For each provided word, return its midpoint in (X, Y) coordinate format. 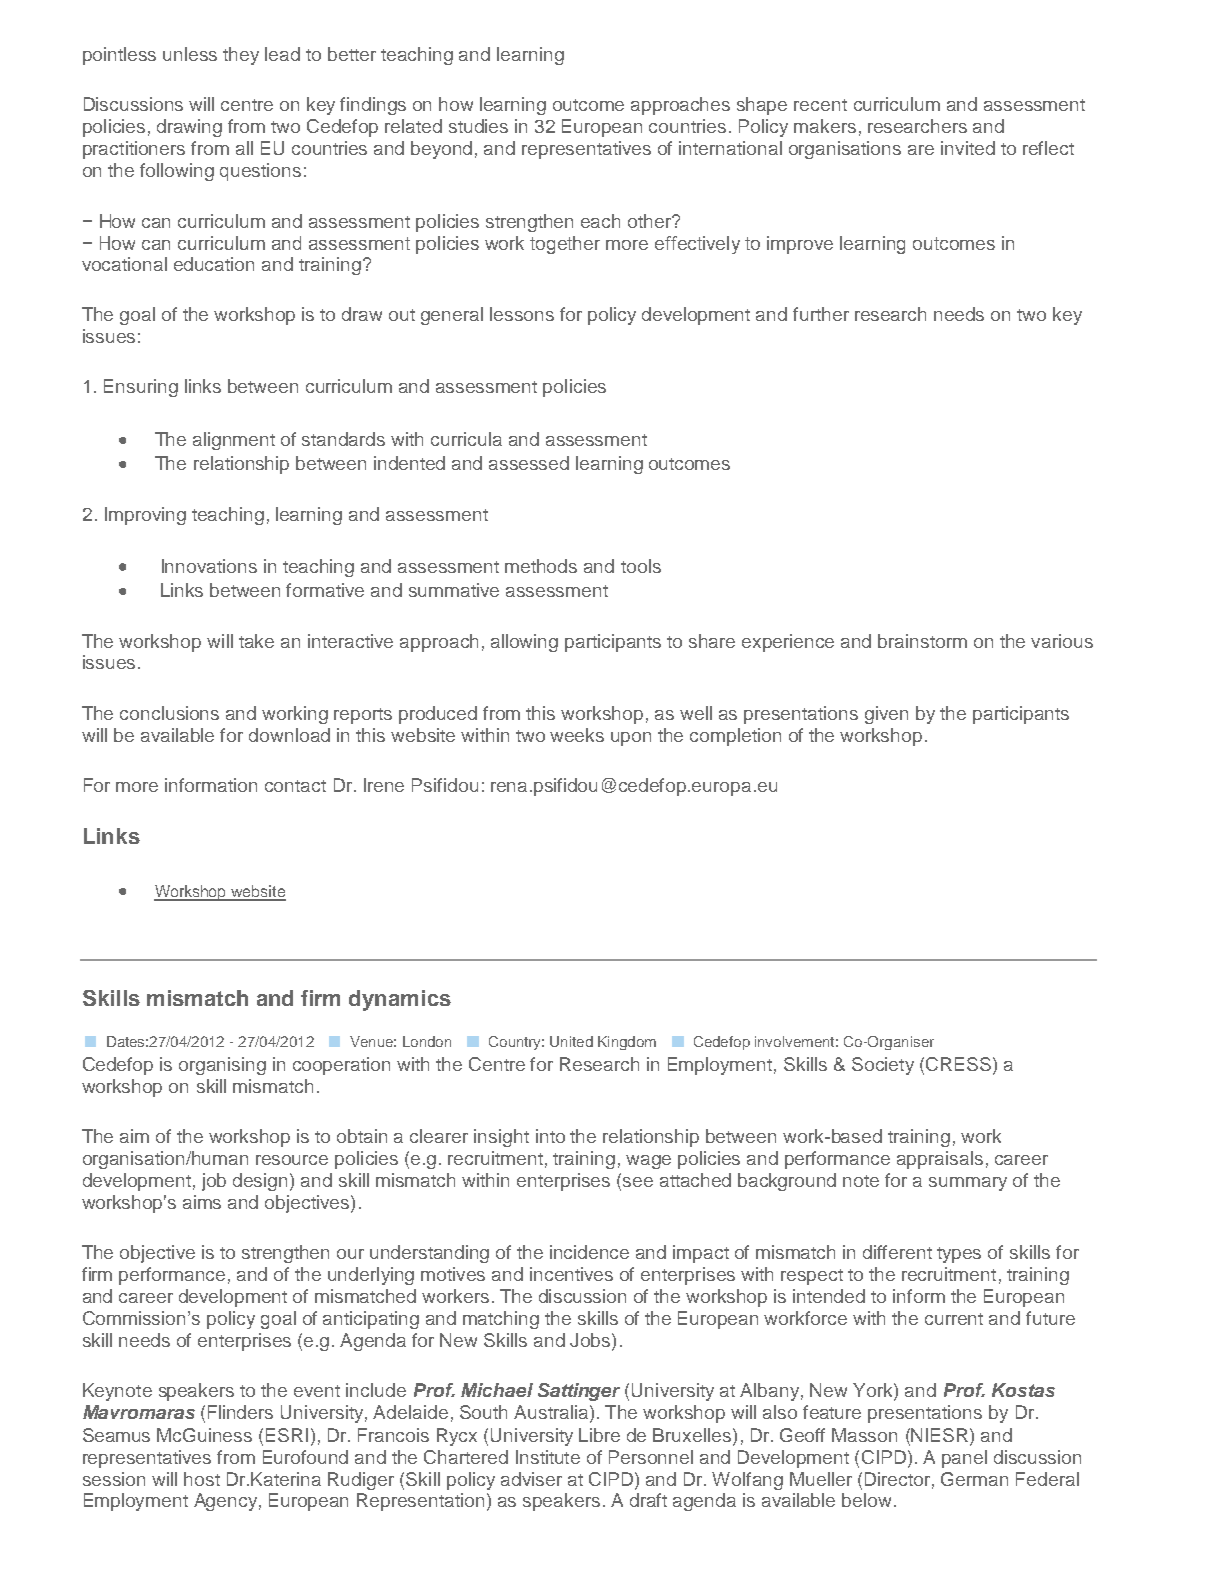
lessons (522, 314)
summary (968, 1184)
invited (968, 148)
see (638, 1182)
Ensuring (141, 388)
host (202, 1479)
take (256, 641)
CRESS (958, 1064)
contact (295, 786)
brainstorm (922, 641)
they (241, 56)
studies (478, 126)
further (821, 314)
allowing (524, 643)
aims (202, 1202)
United (571, 1041)
